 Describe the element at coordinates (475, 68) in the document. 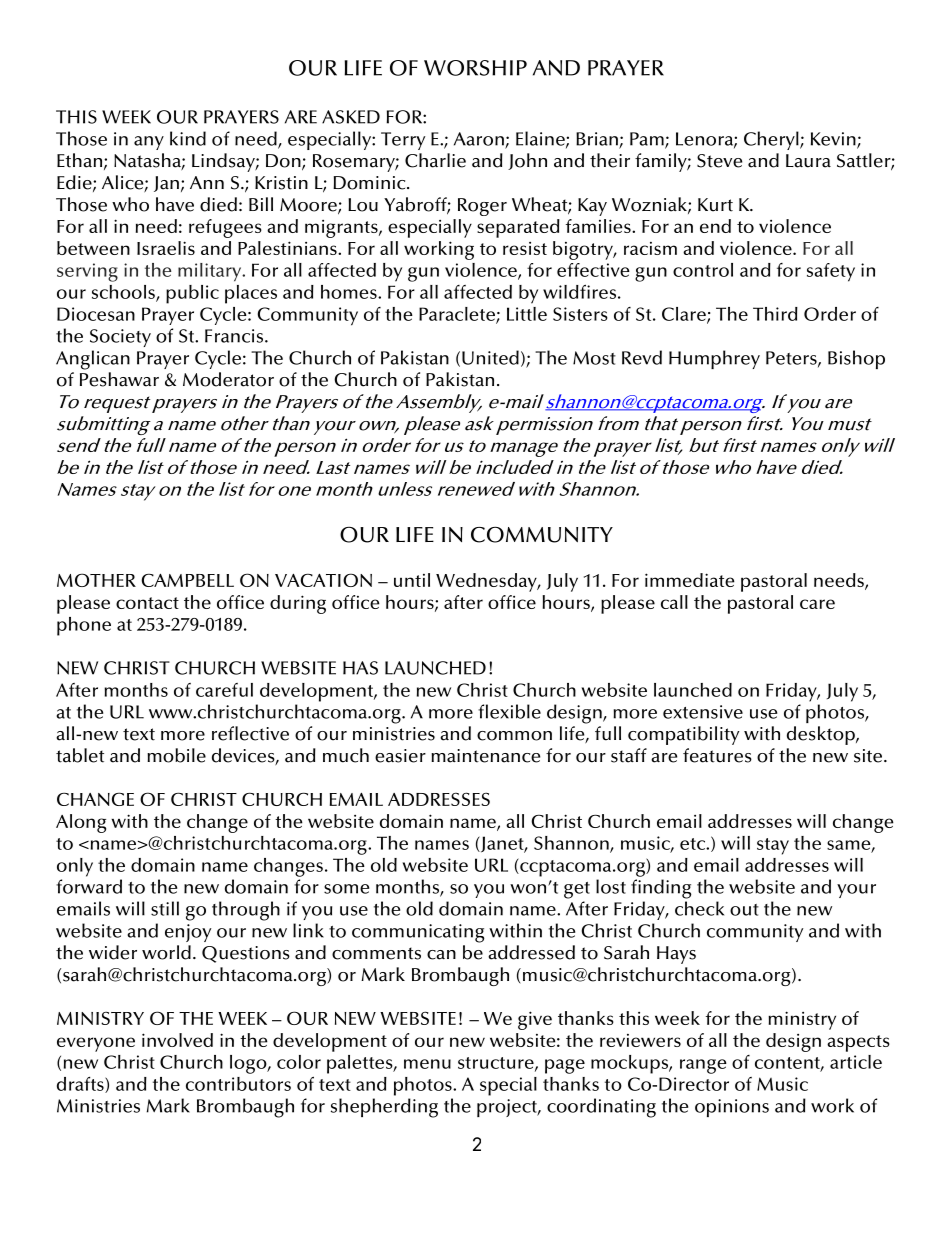

I see `WORSHIP` at that location.
